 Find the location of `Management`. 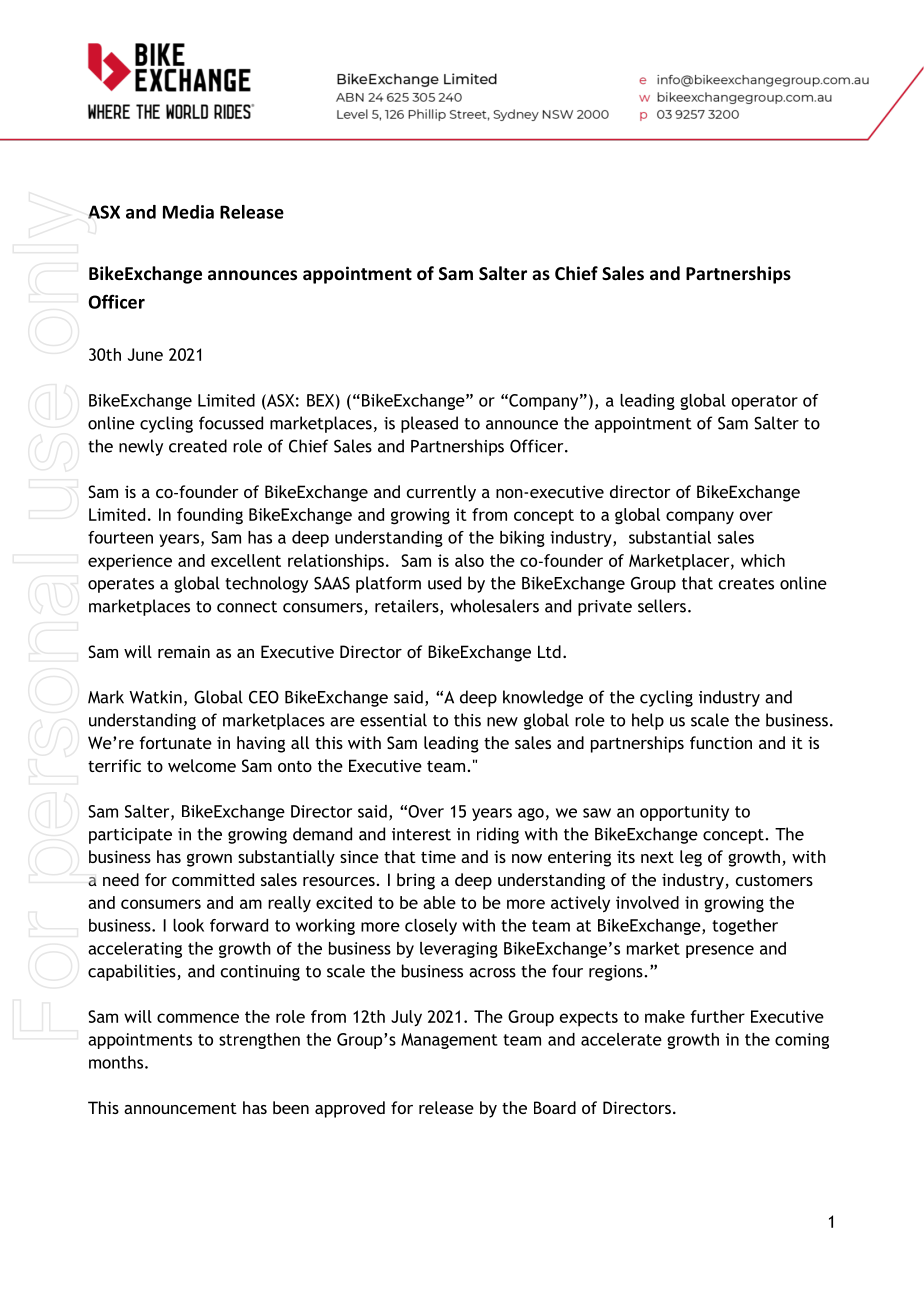

Management is located at coordinates (449, 1041).
